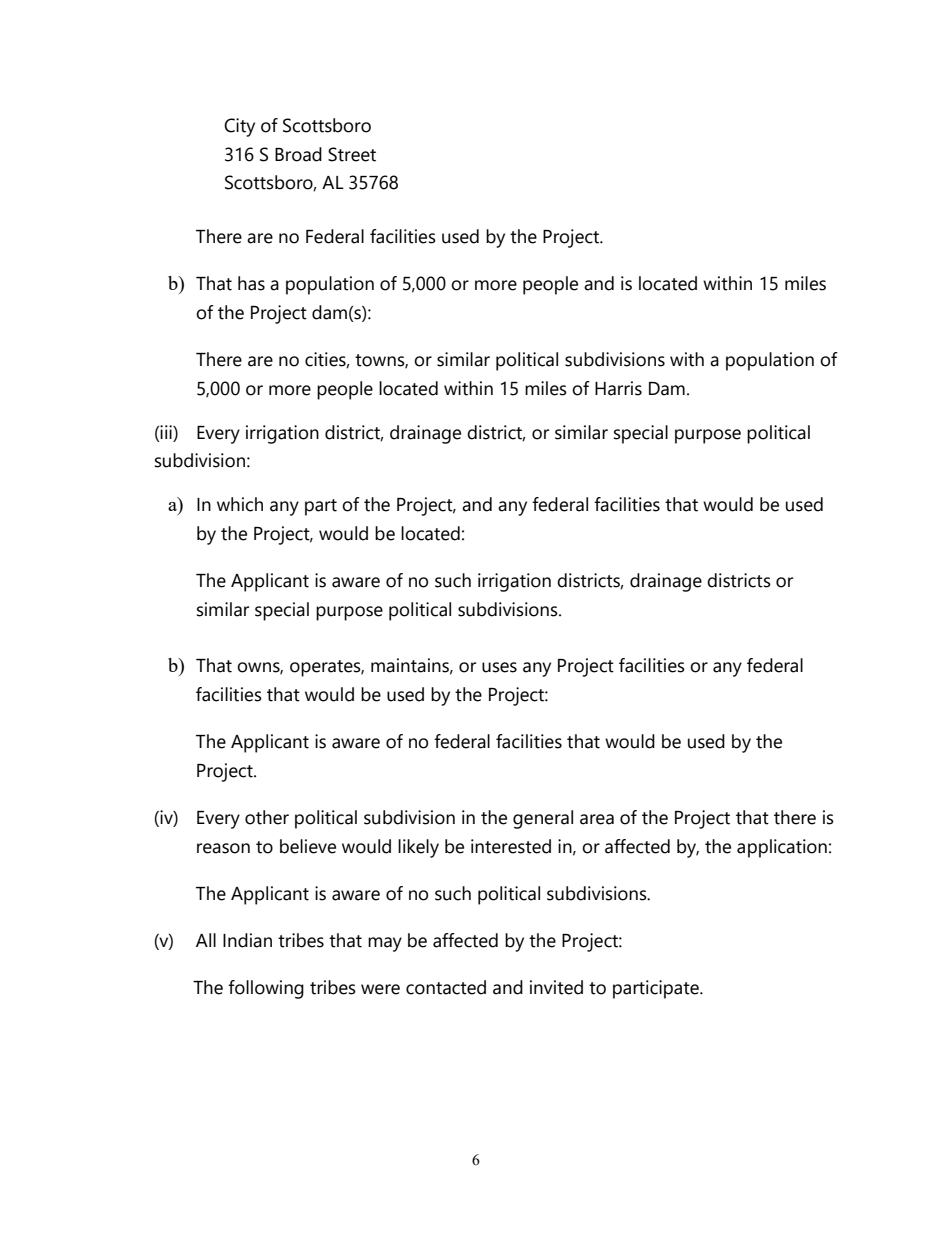 This screenshot has height=1233, width=952. I want to click on uses, so click(499, 667).
